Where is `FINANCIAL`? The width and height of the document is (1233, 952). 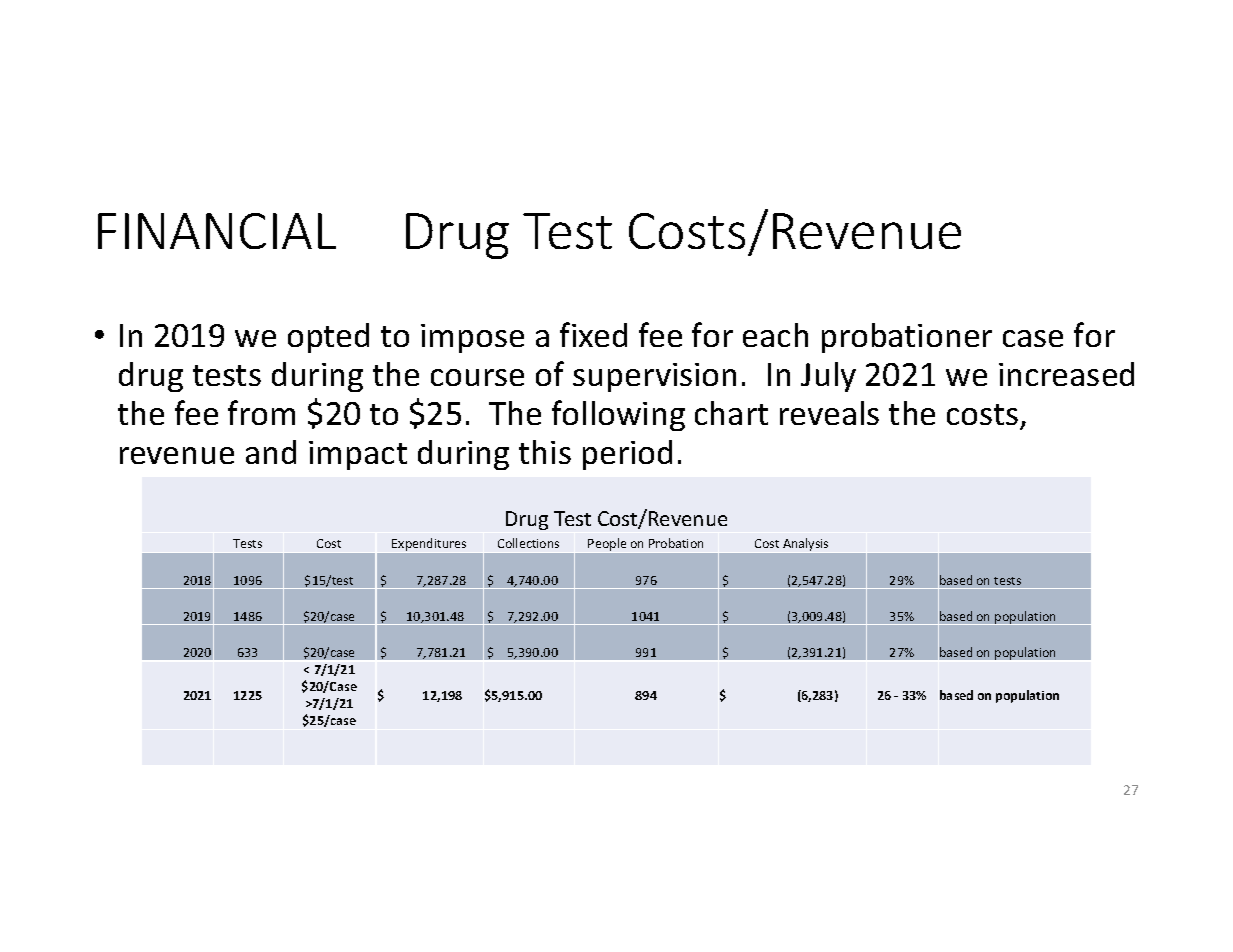
FINANCIAL is located at coordinates (217, 231).
